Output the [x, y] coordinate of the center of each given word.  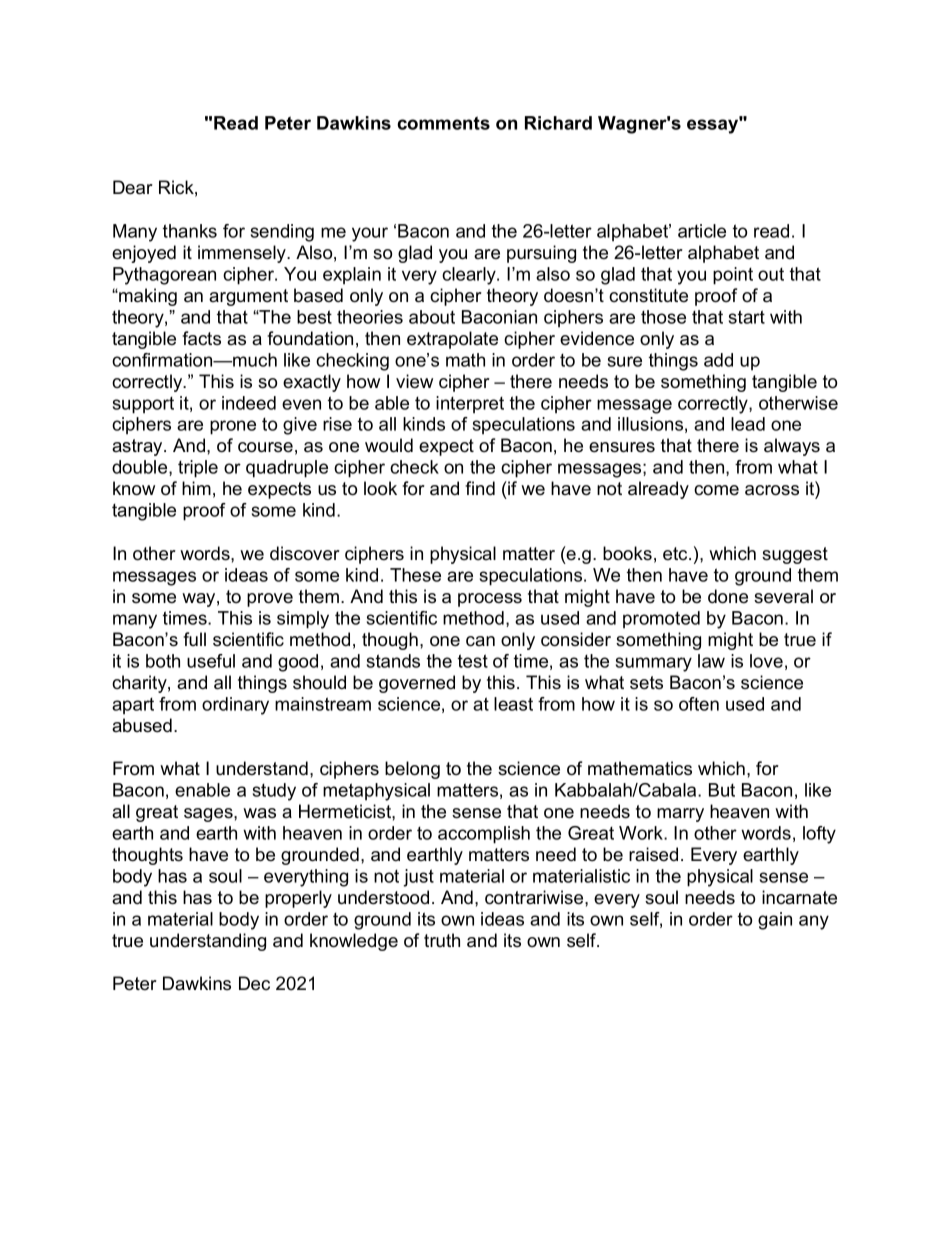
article [702, 231]
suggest [795, 555]
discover [305, 553]
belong [412, 770]
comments [443, 123]
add [718, 360]
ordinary [235, 706]
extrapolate [452, 340]
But [722, 790]
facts [201, 338]
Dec [254, 983]
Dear [133, 187]
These [415, 575]
